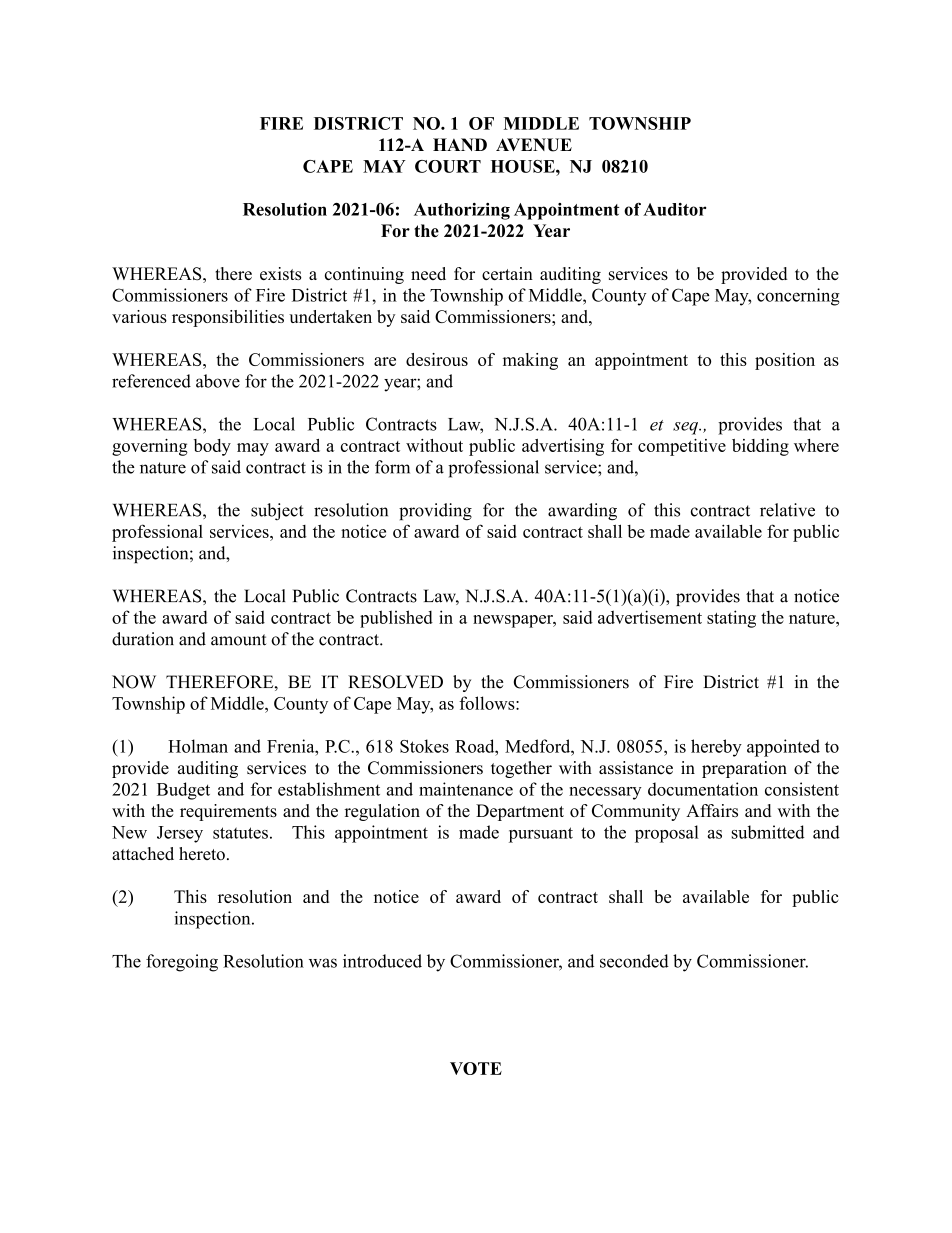 The height and width of the screenshot is (1233, 952). What do you see at coordinates (448, 166) in the screenshot?
I see `COURT` at bounding box center [448, 166].
